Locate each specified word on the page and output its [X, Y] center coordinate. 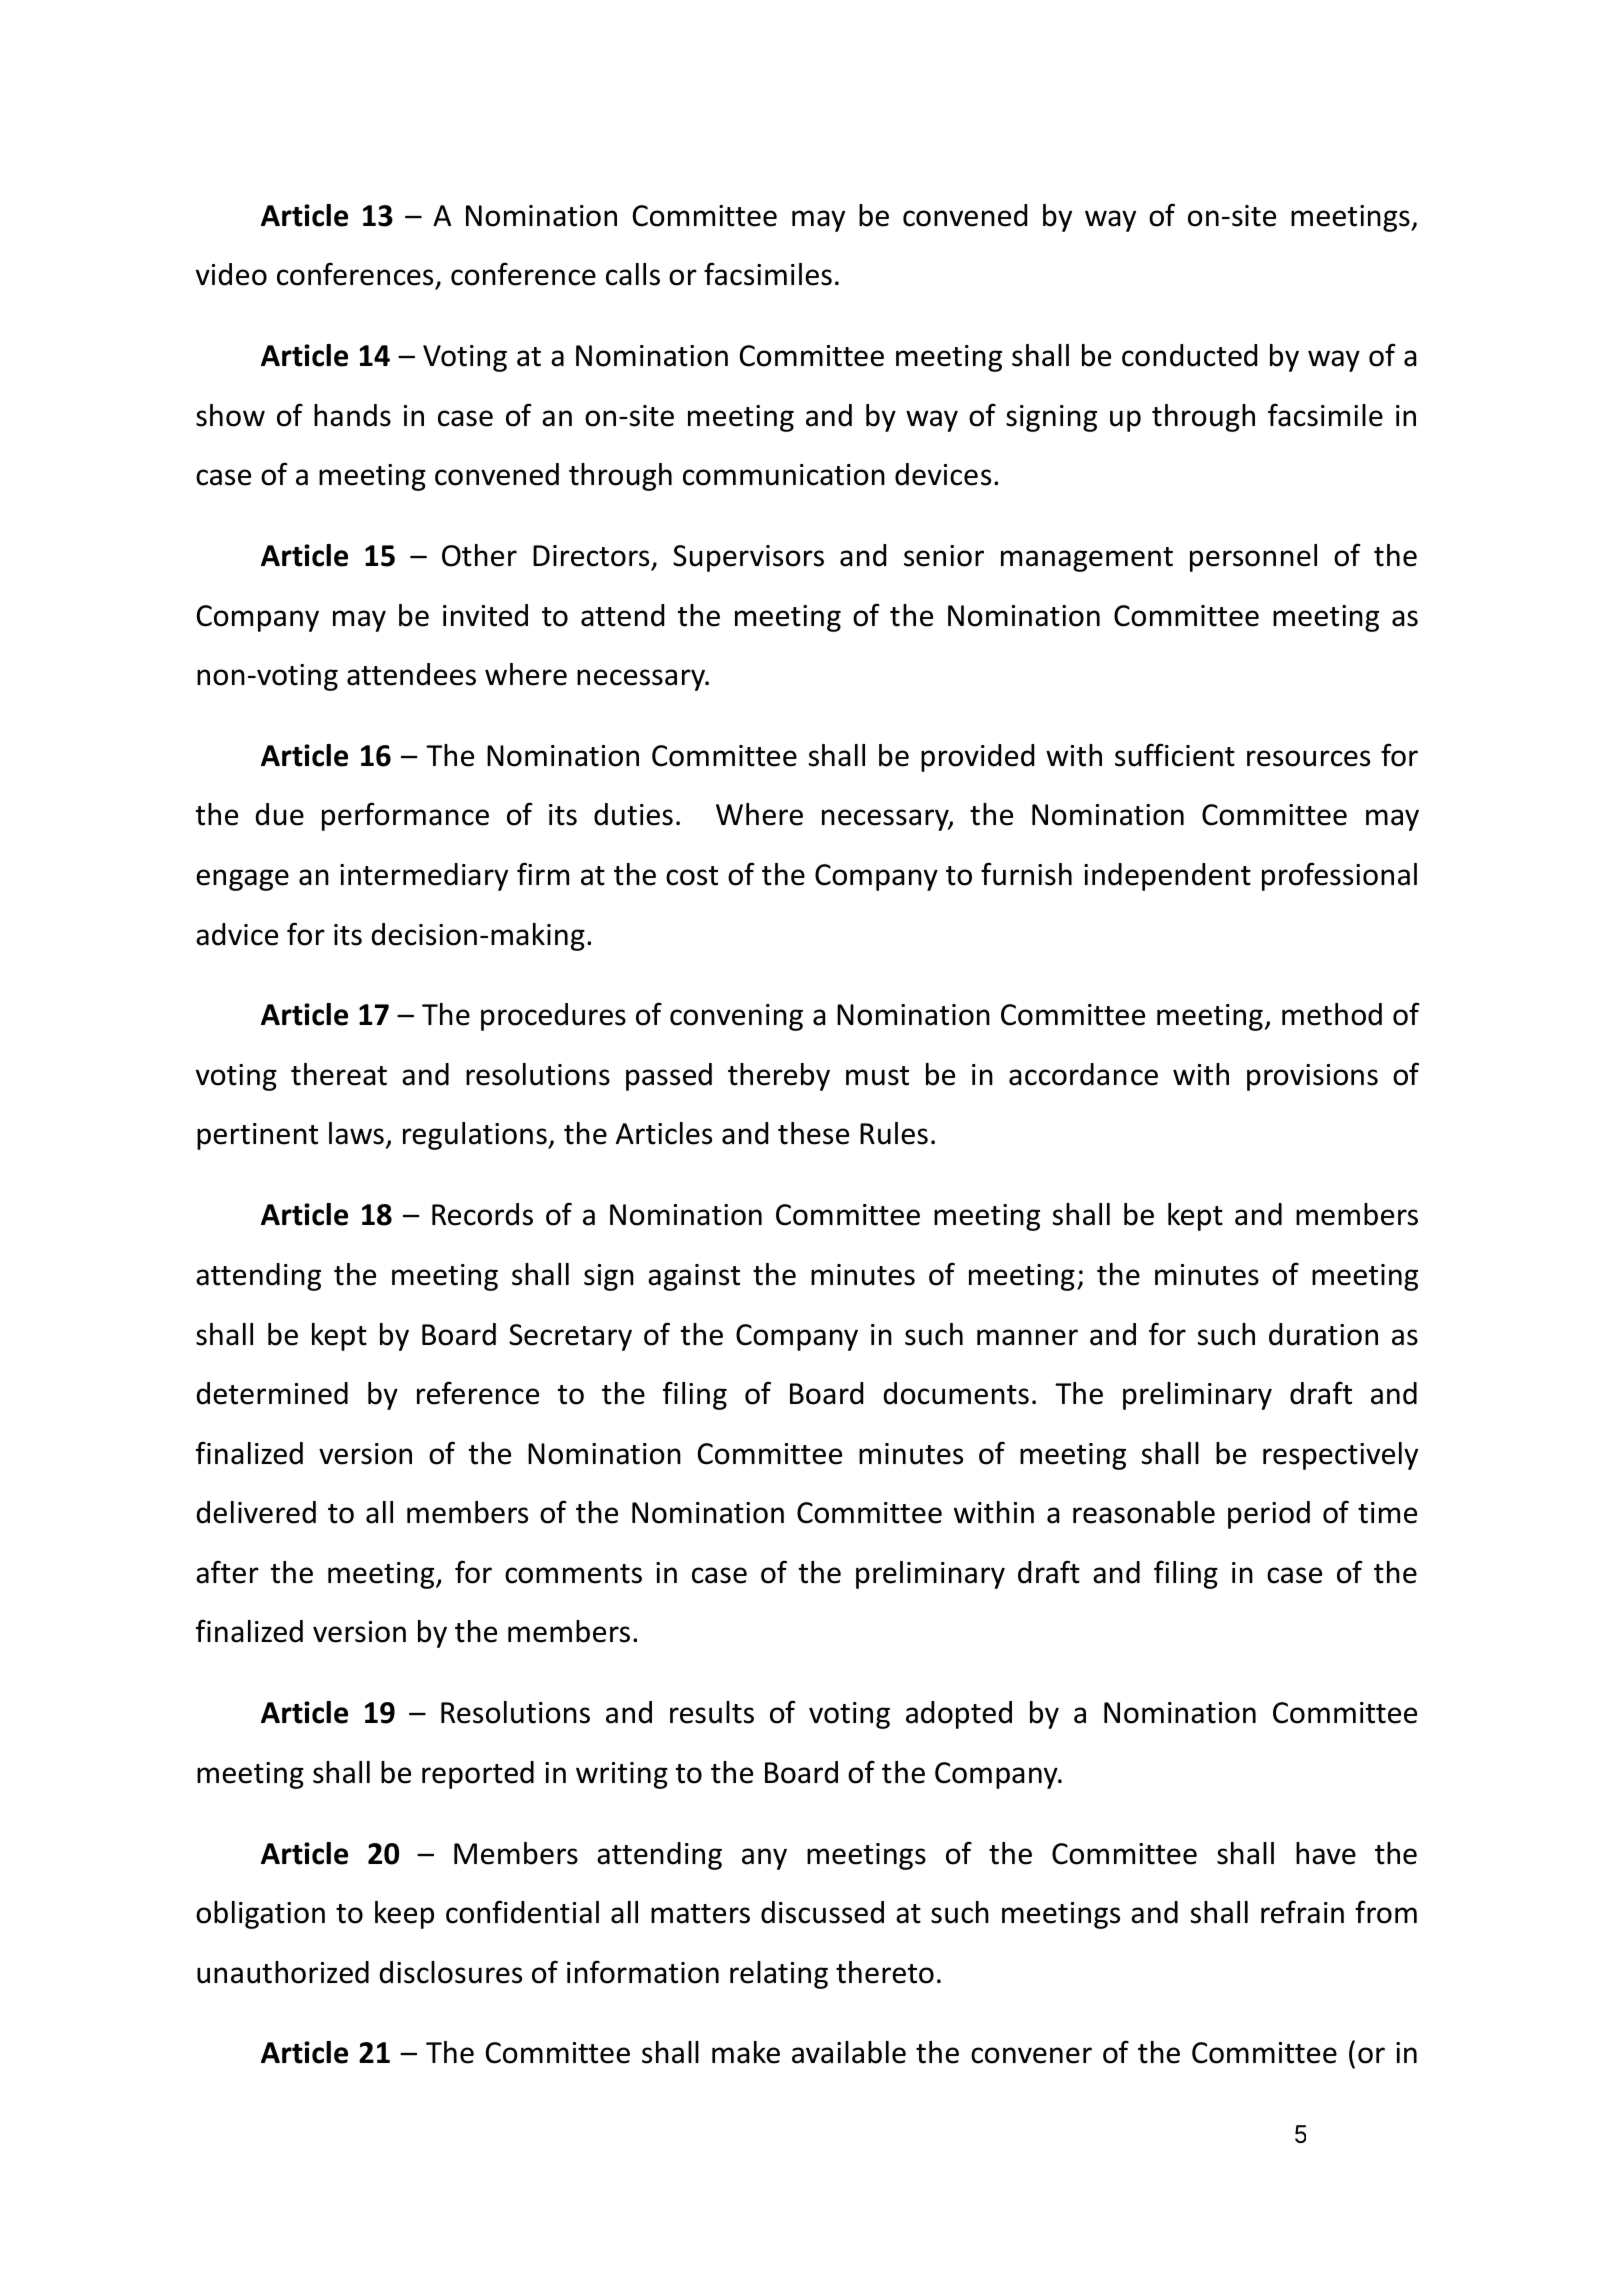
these [813, 1133]
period [1269, 1515]
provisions [1312, 1077]
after [227, 1572]
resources [1308, 758]
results [712, 1712]
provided [977, 758]
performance [405, 816]
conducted [1189, 355]
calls [633, 274]
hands [352, 415]
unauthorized [283, 1972]
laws [356, 1133]
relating [779, 1975]
